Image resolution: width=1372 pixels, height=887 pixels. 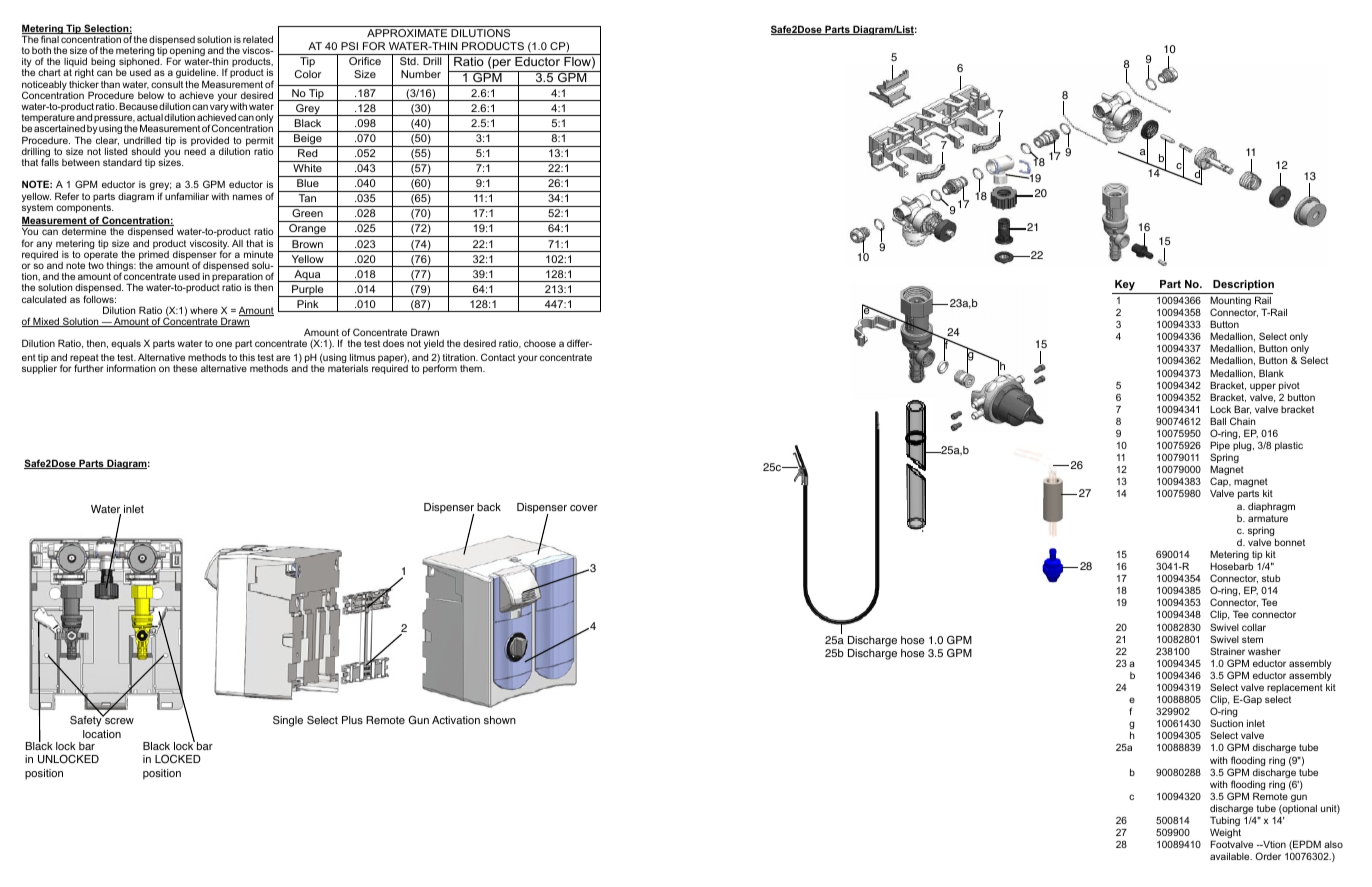 I want to click on Strainer, so click(x=1227, y=651).
